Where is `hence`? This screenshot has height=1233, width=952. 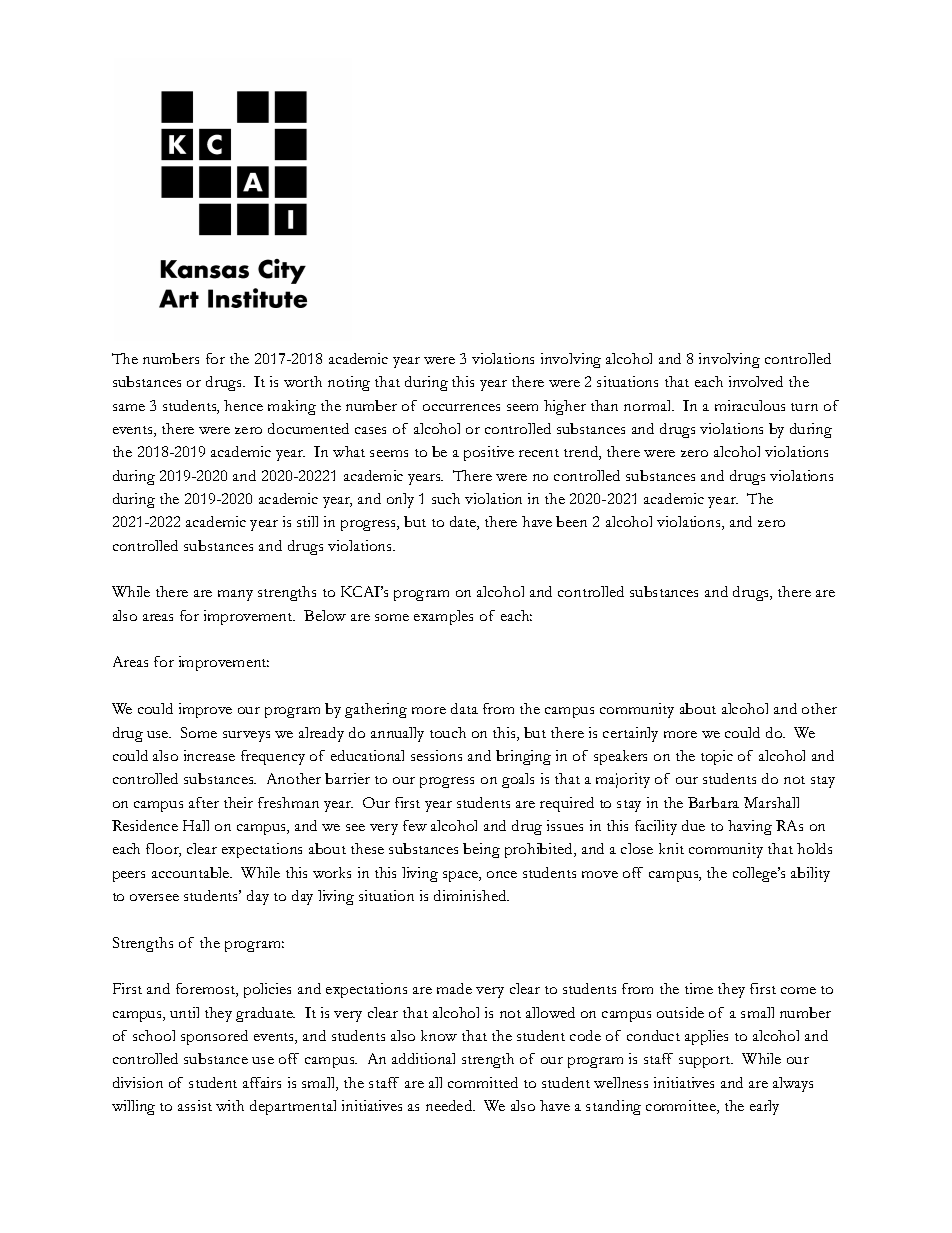
hence is located at coordinates (243, 405).
